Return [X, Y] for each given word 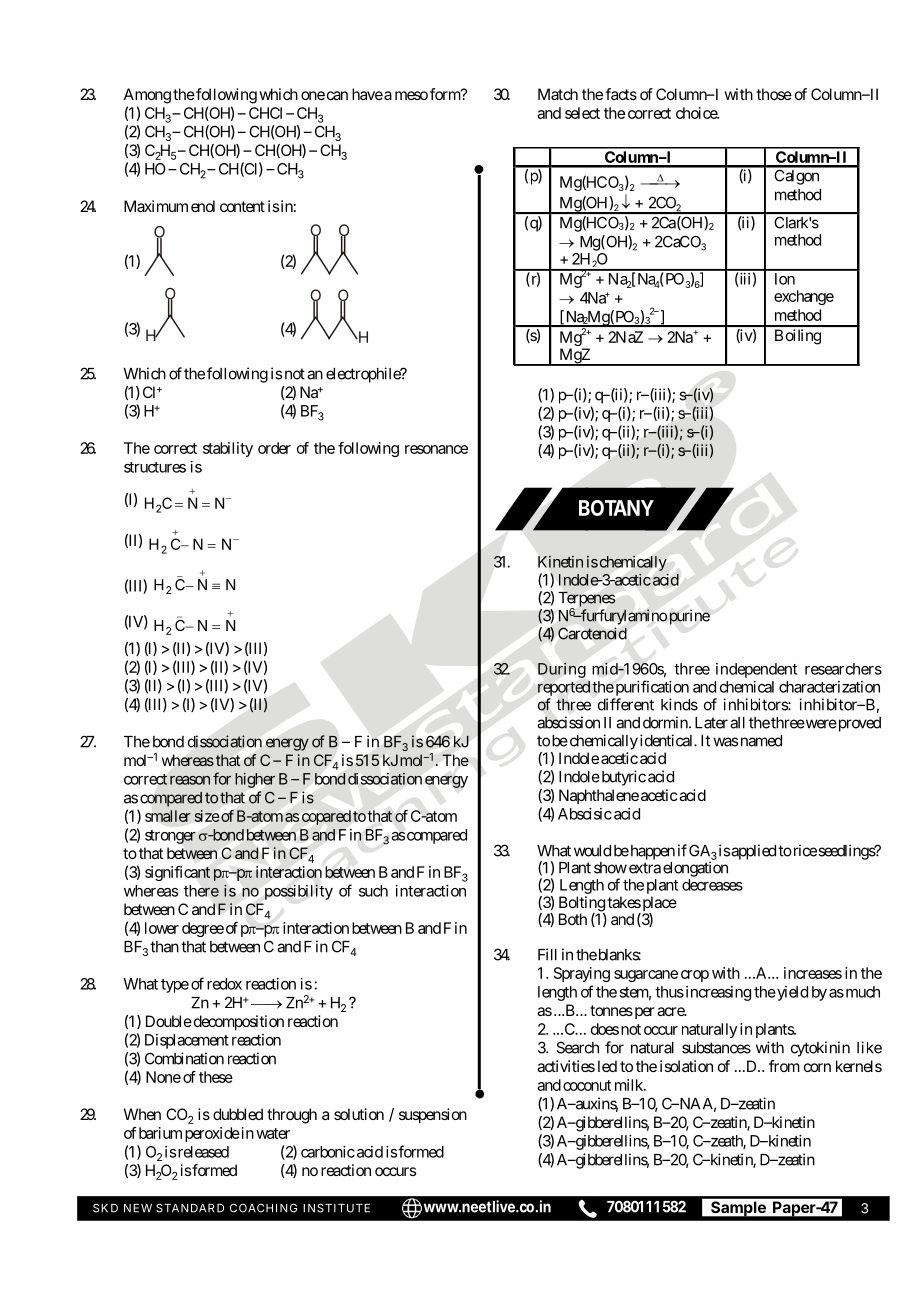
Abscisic [585, 814]
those [774, 94]
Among [147, 96]
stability [228, 449]
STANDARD [190, 1208]
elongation [695, 869]
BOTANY [616, 508]
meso [411, 95]
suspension [433, 1116]
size [207, 816]
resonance [436, 449]
